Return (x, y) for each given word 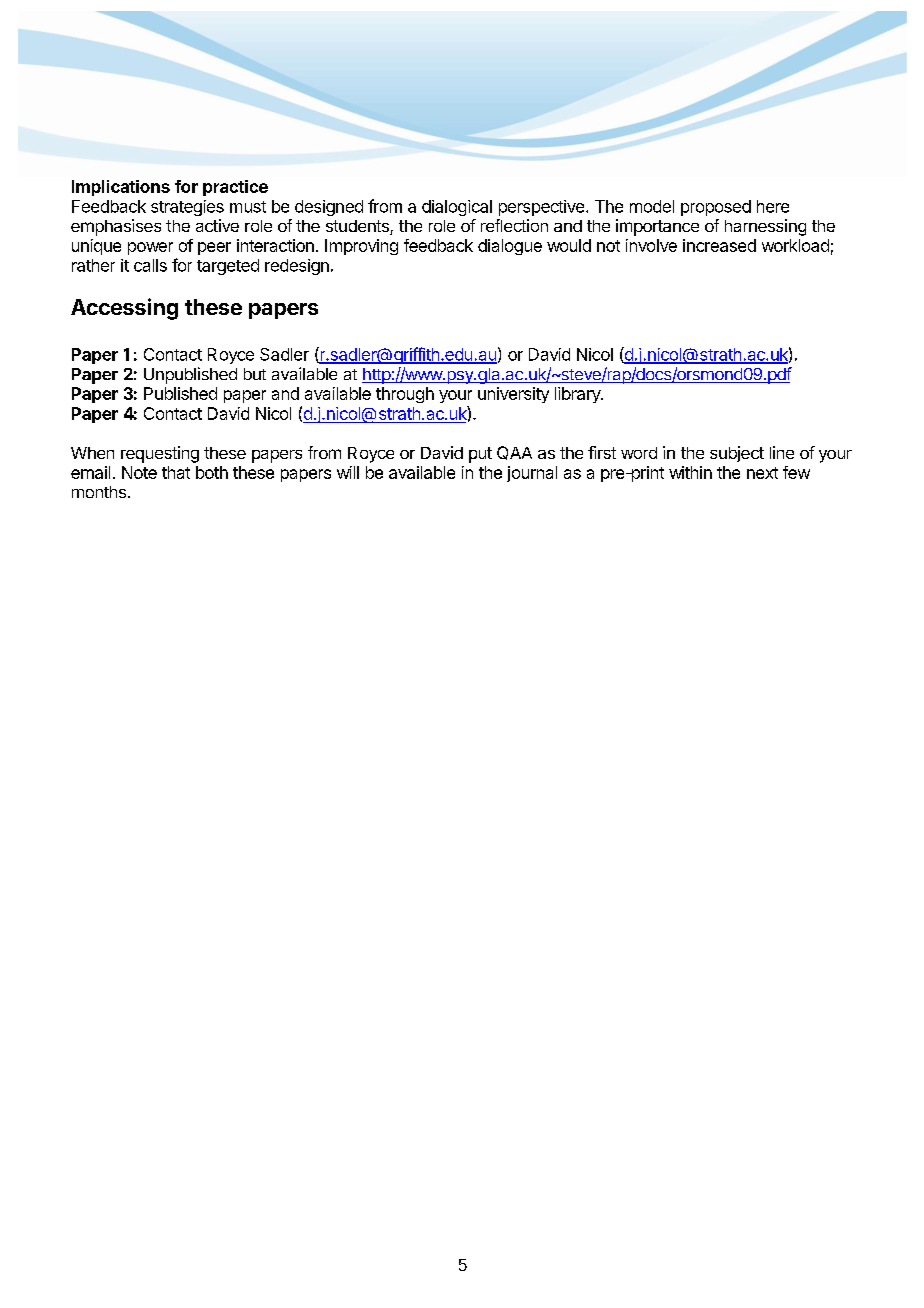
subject (737, 454)
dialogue (510, 247)
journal (532, 474)
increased (719, 245)
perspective (541, 208)
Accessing (124, 309)
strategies (187, 208)
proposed (716, 208)
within (690, 472)
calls (150, 265)
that (176, 472)
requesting (160, 454)
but (255, 374)
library (578, 395)
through (405, 395)
